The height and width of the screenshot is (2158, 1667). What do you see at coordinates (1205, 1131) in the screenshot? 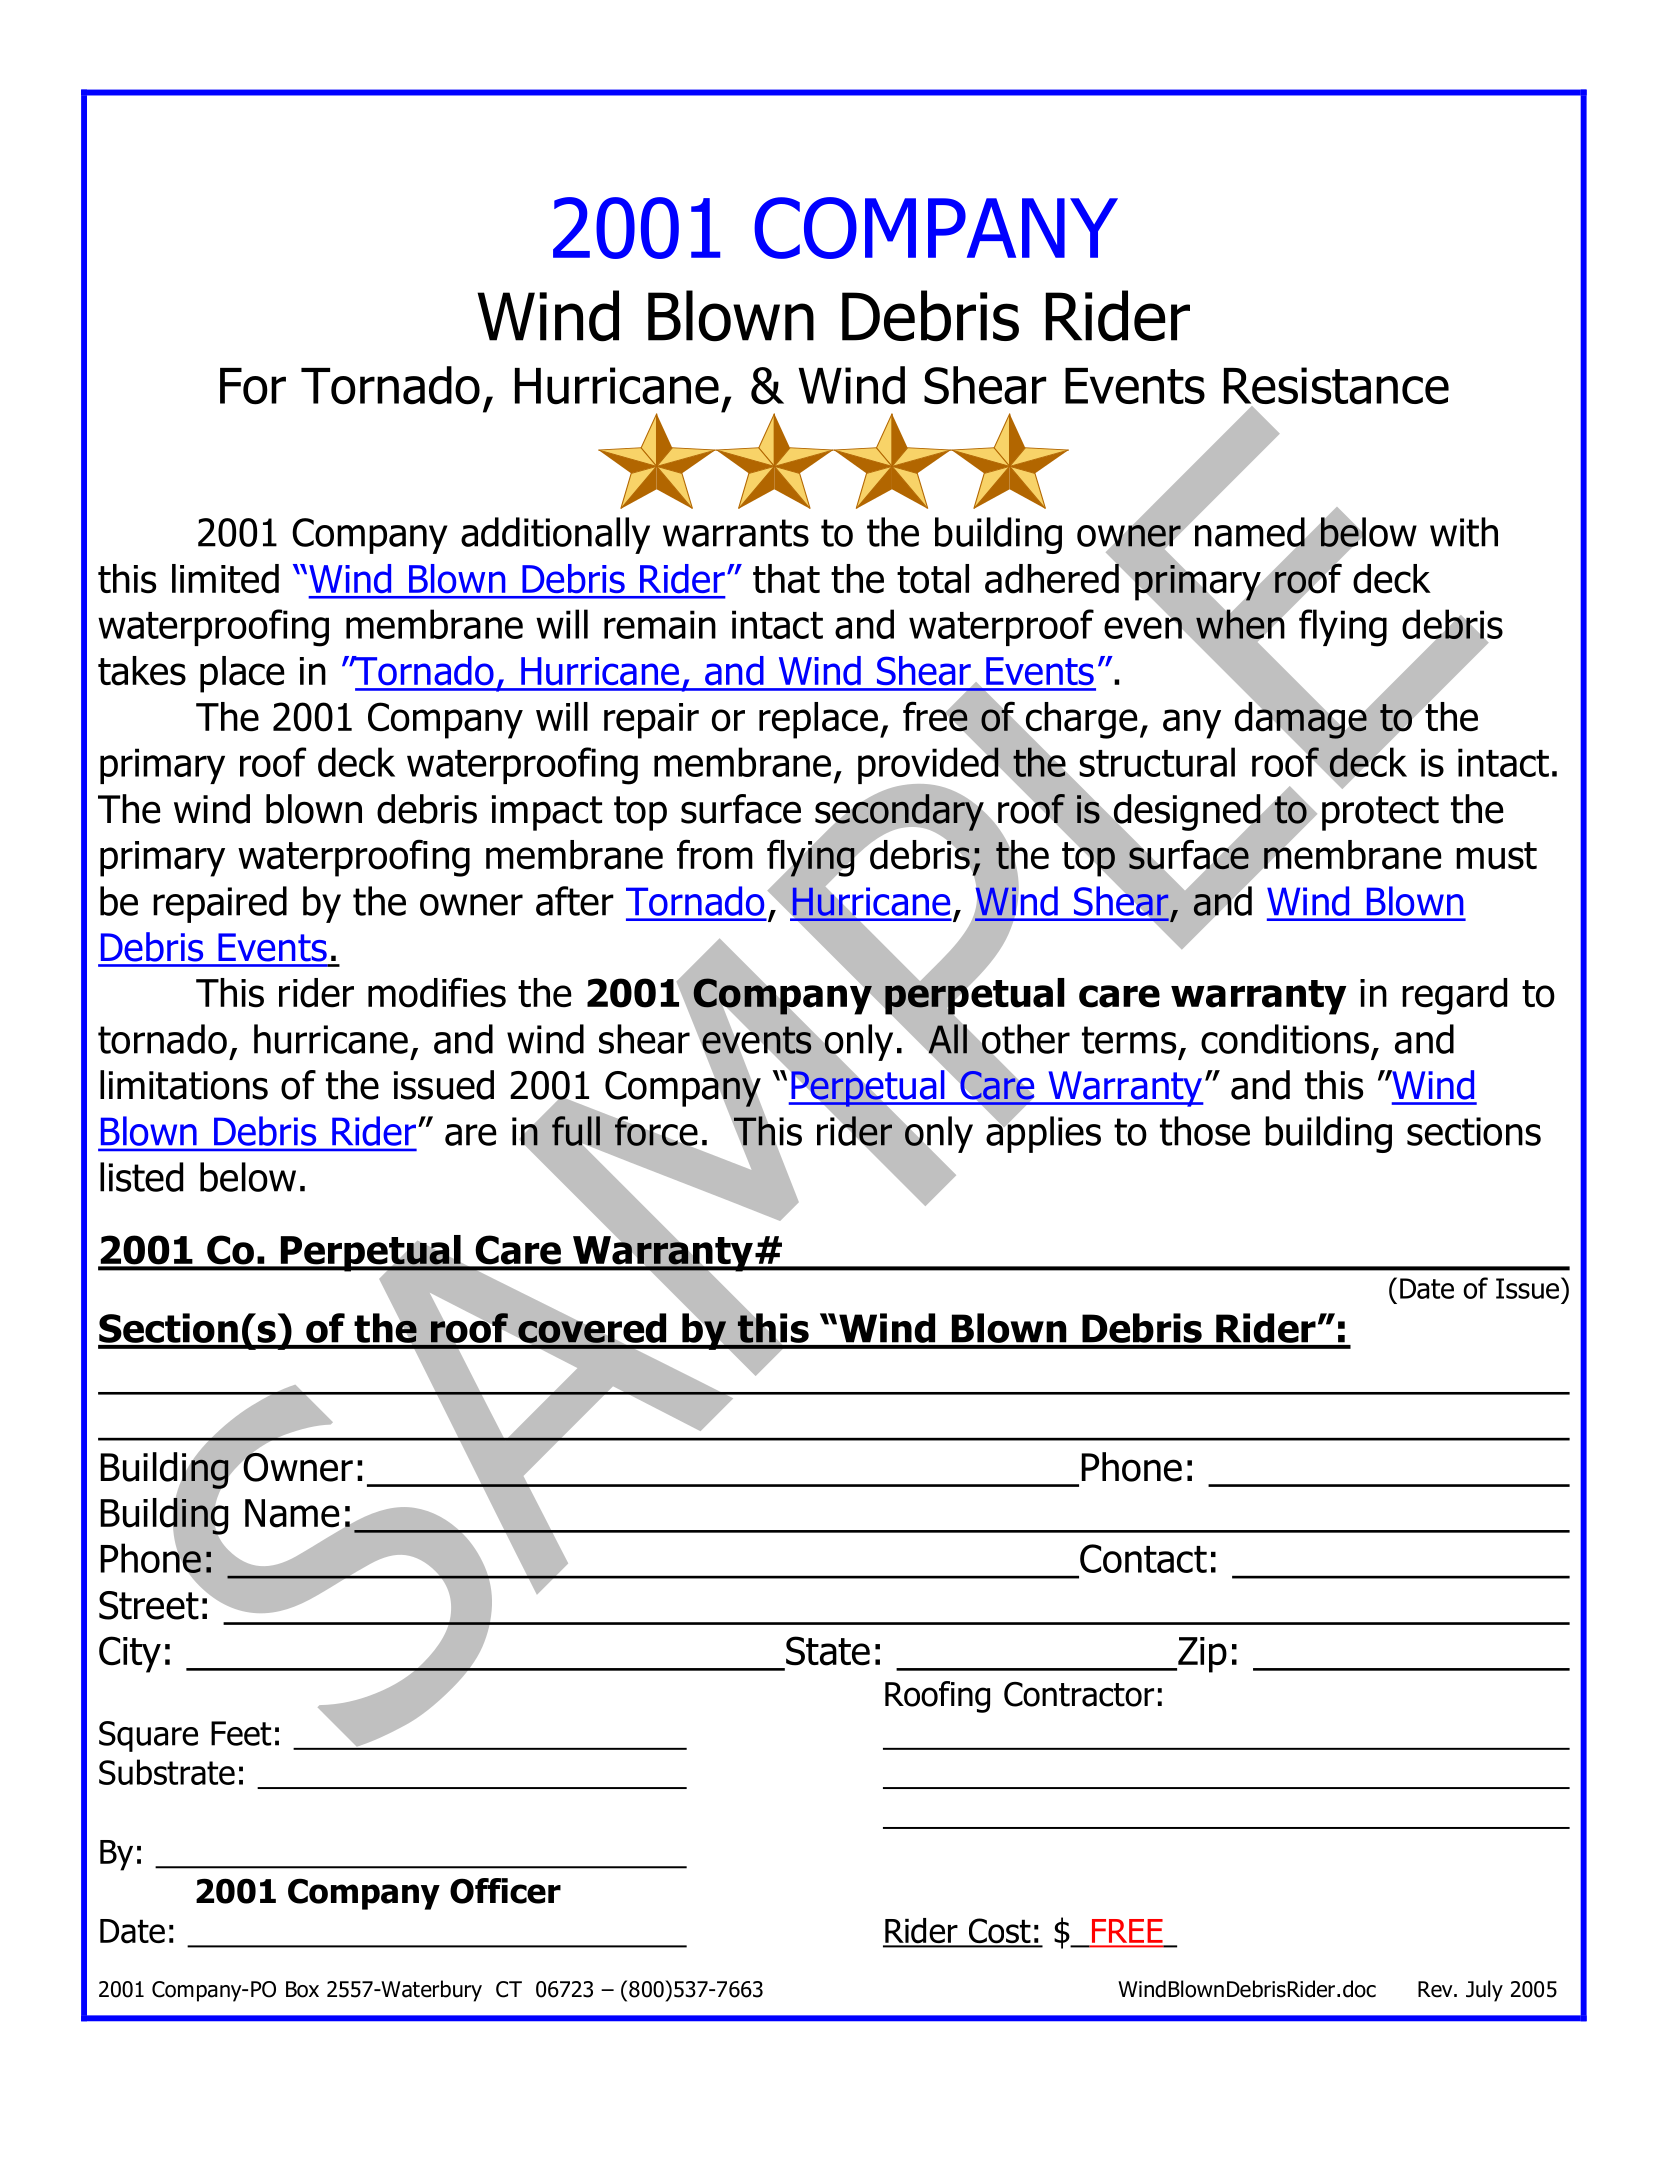
I see `those` at bounding box center [1205, 1131].
